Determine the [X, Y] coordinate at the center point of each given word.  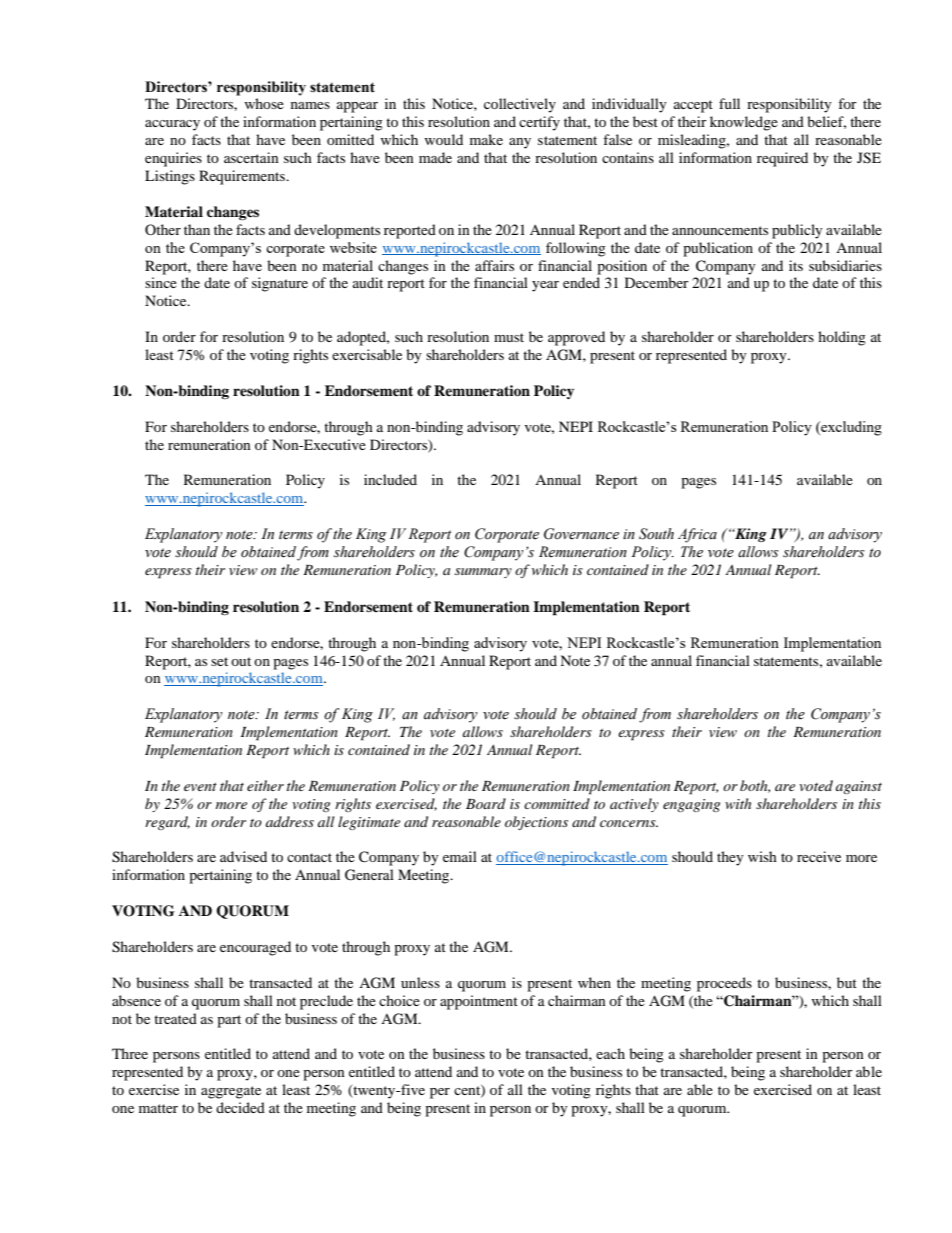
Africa [697, 535]
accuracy [172, 125]
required [782, 159]
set [219, 661]
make [486, 139]
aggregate [231, 1092]
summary [483, 573]
